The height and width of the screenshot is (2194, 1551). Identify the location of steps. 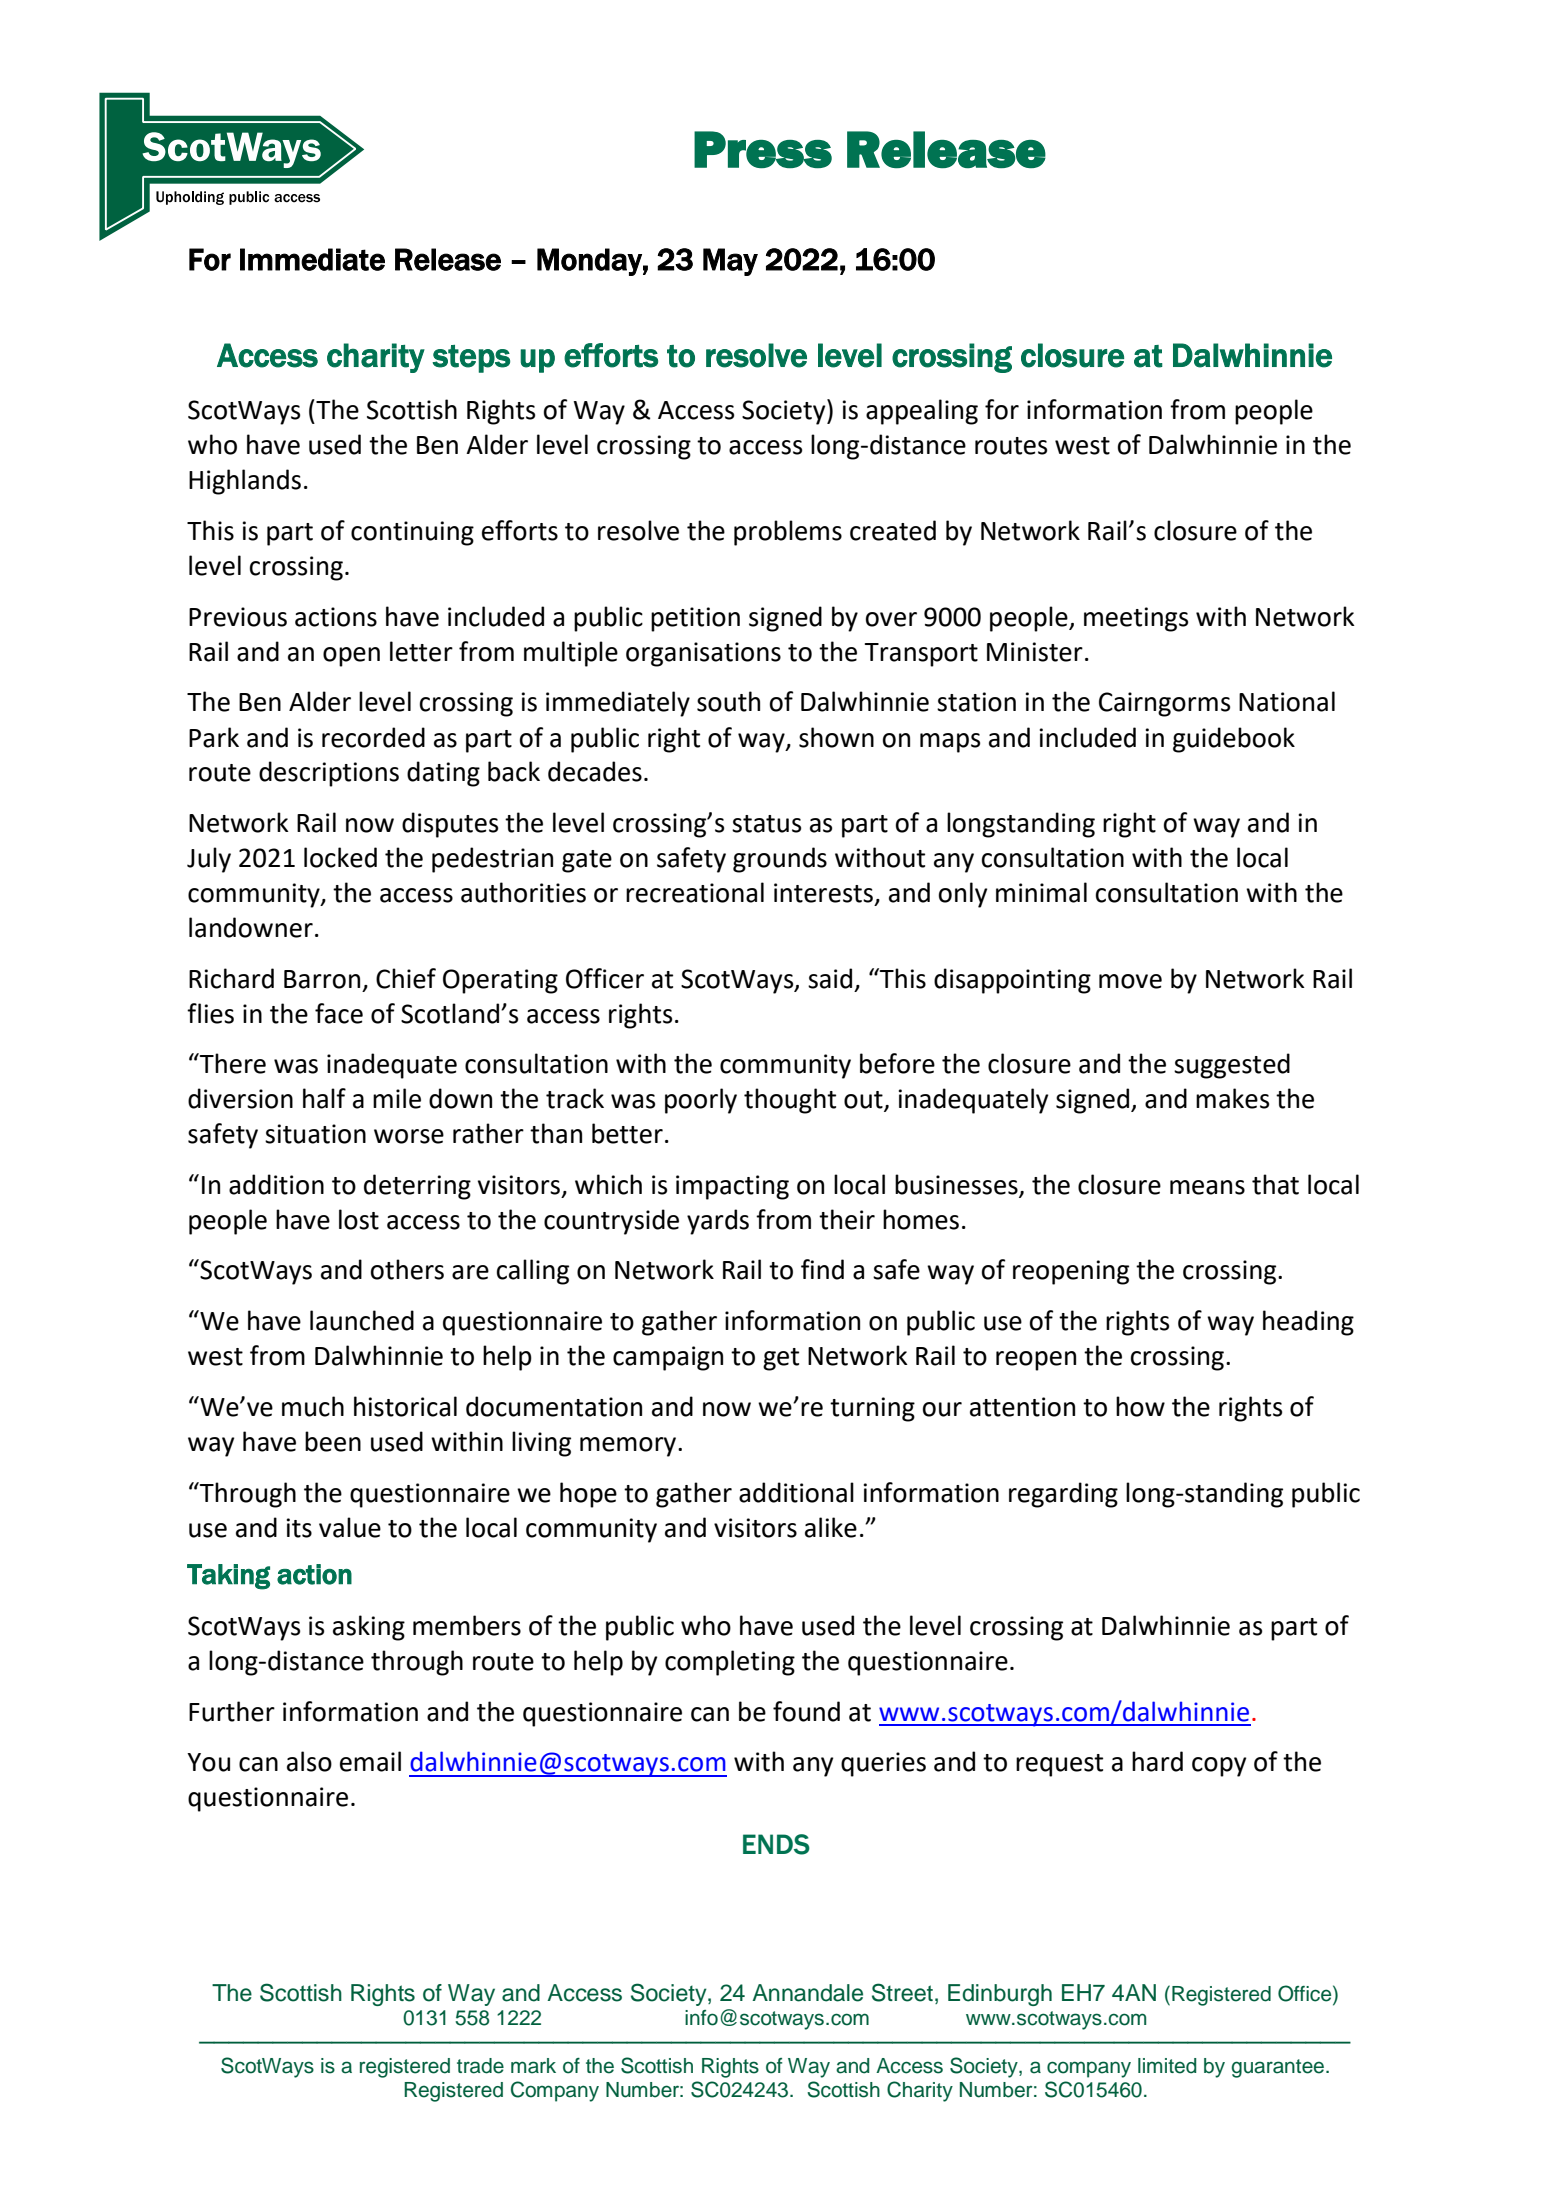
(471, 359).
